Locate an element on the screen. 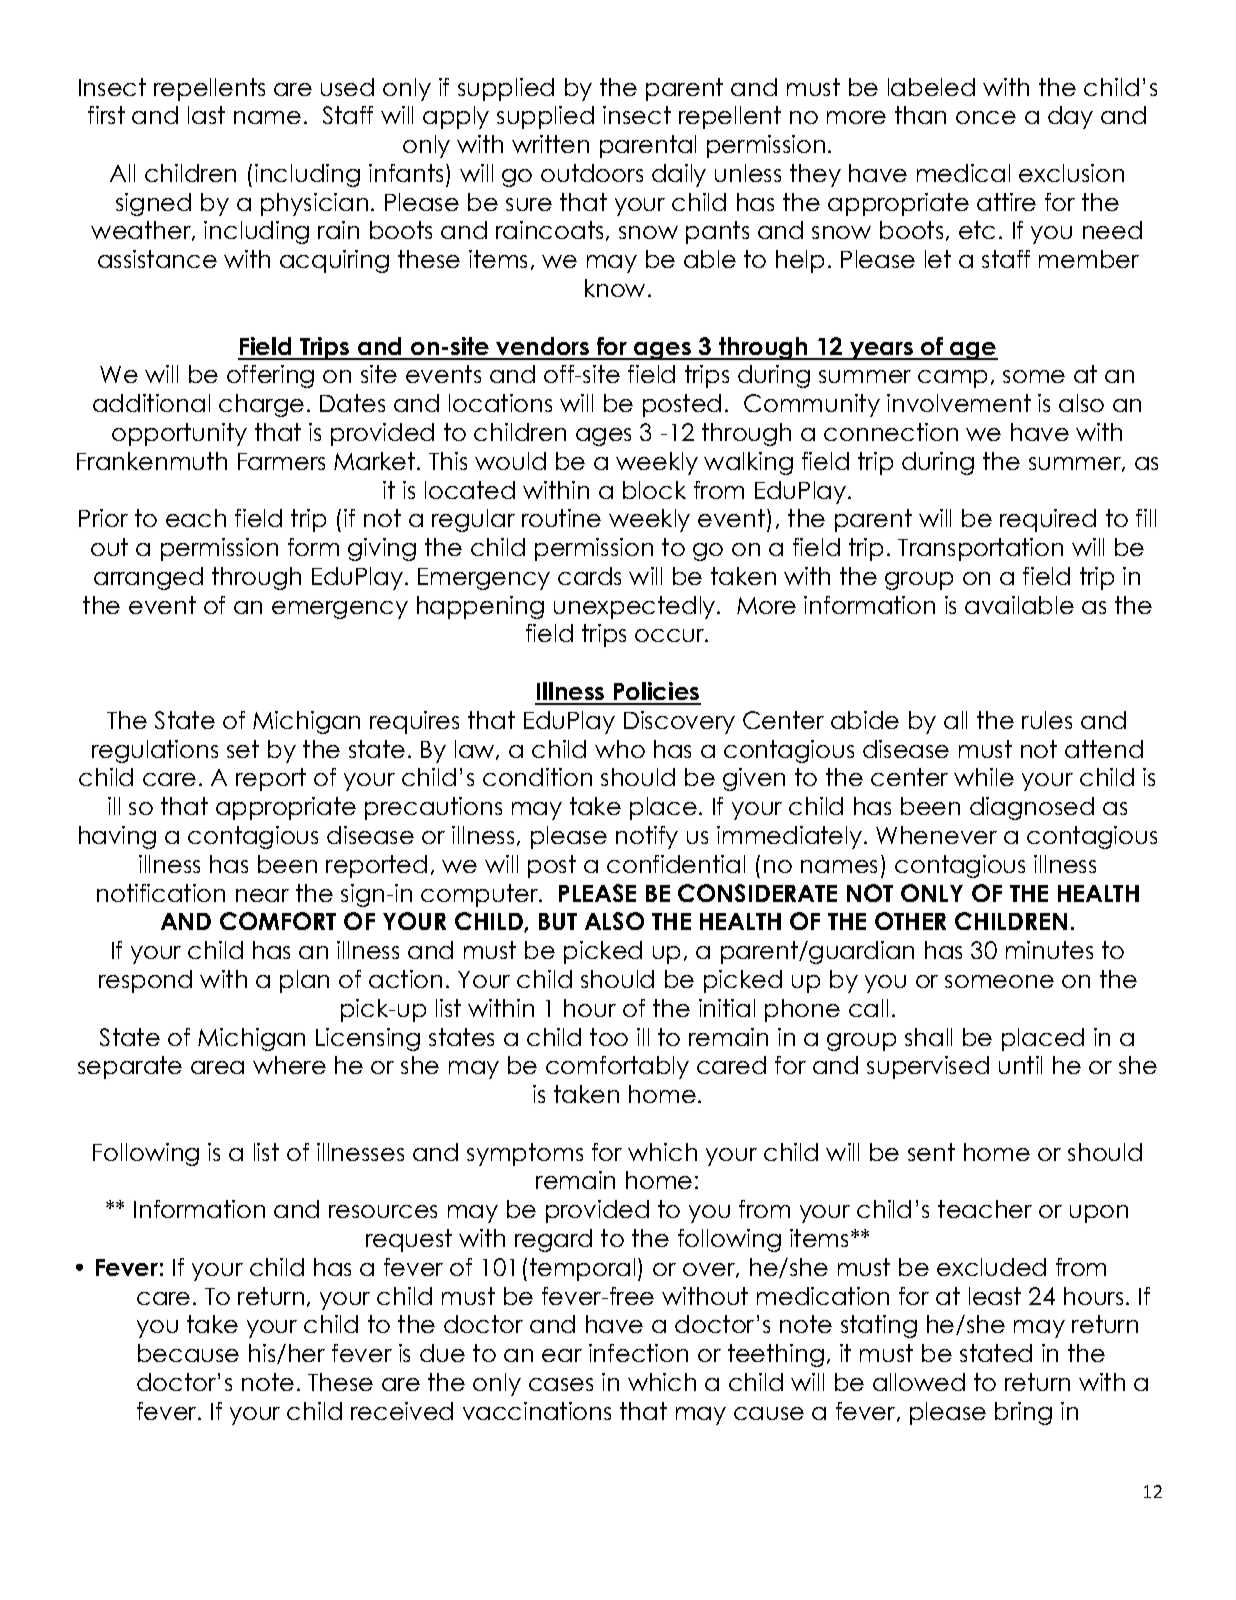 This screenshot has height=1600, width=1236. plan is located at coordinates (304, 981).
